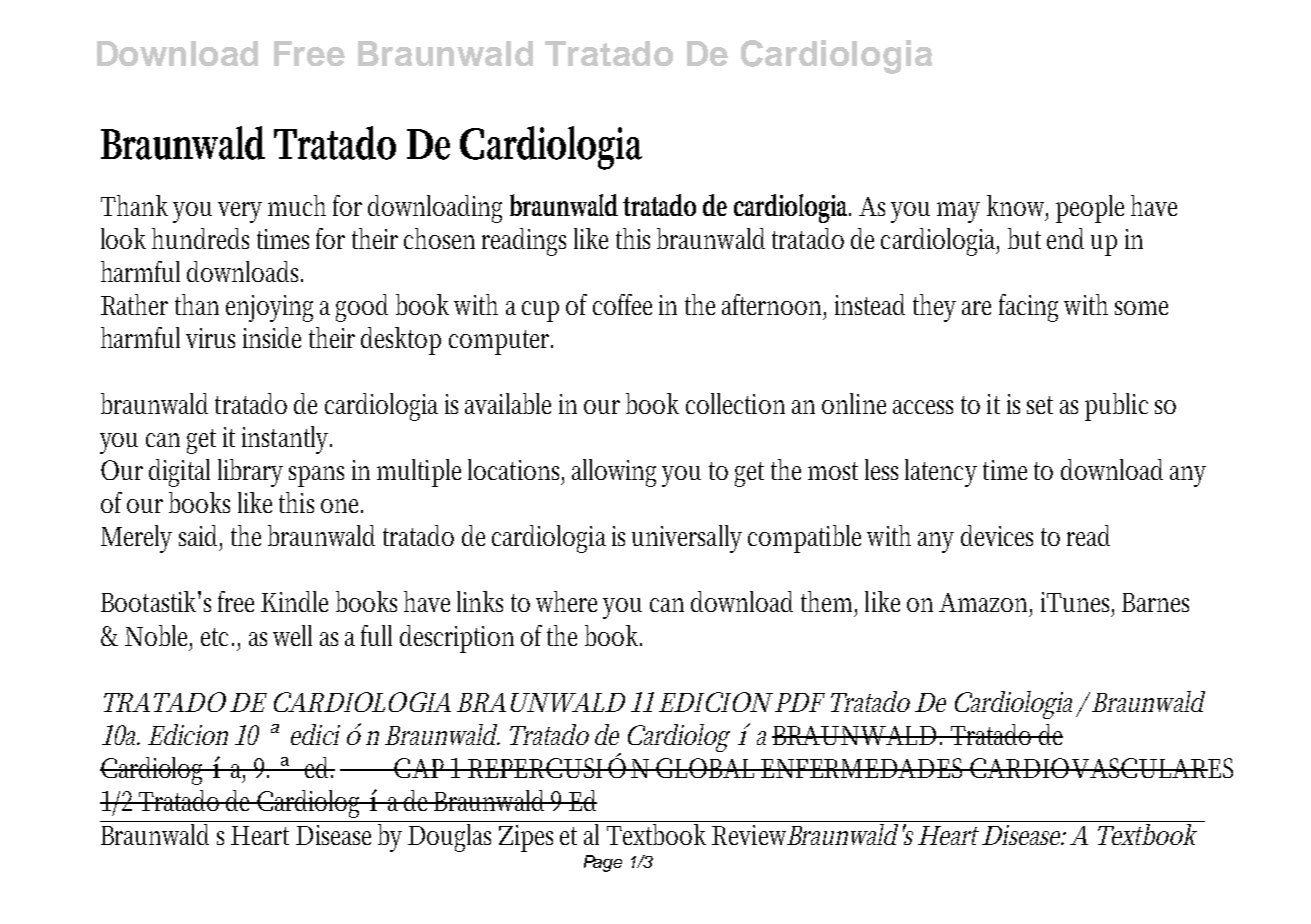  Describe the element at coordinates (240, 212) in the document. I see `very` at that location.
